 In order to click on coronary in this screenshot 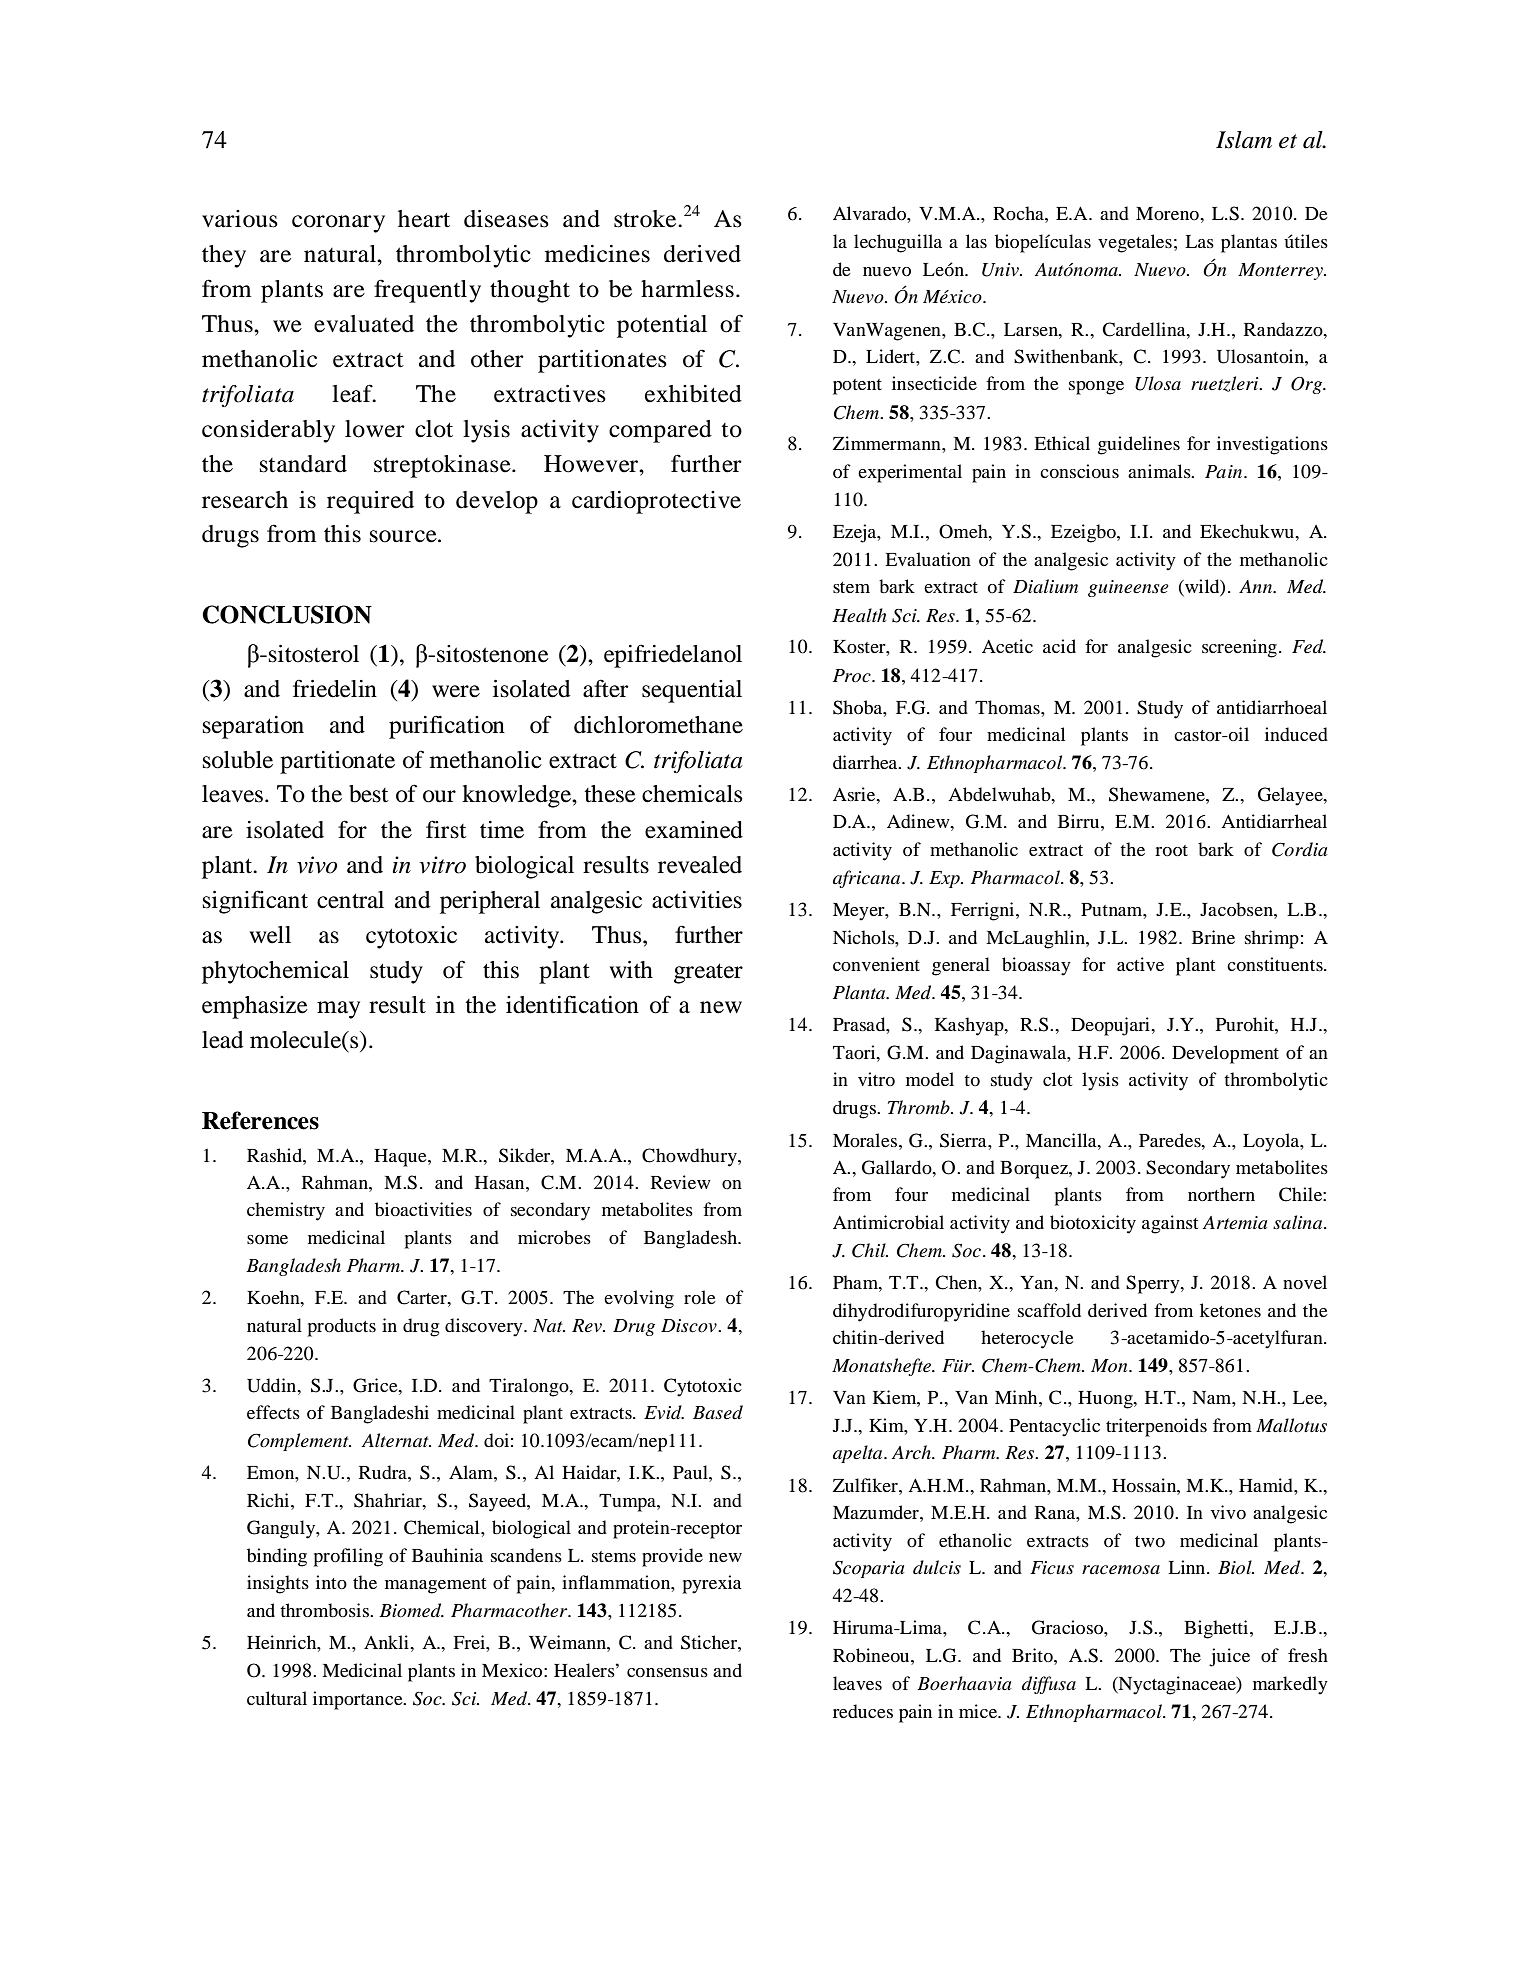, I will do `click(338, 224)`.
